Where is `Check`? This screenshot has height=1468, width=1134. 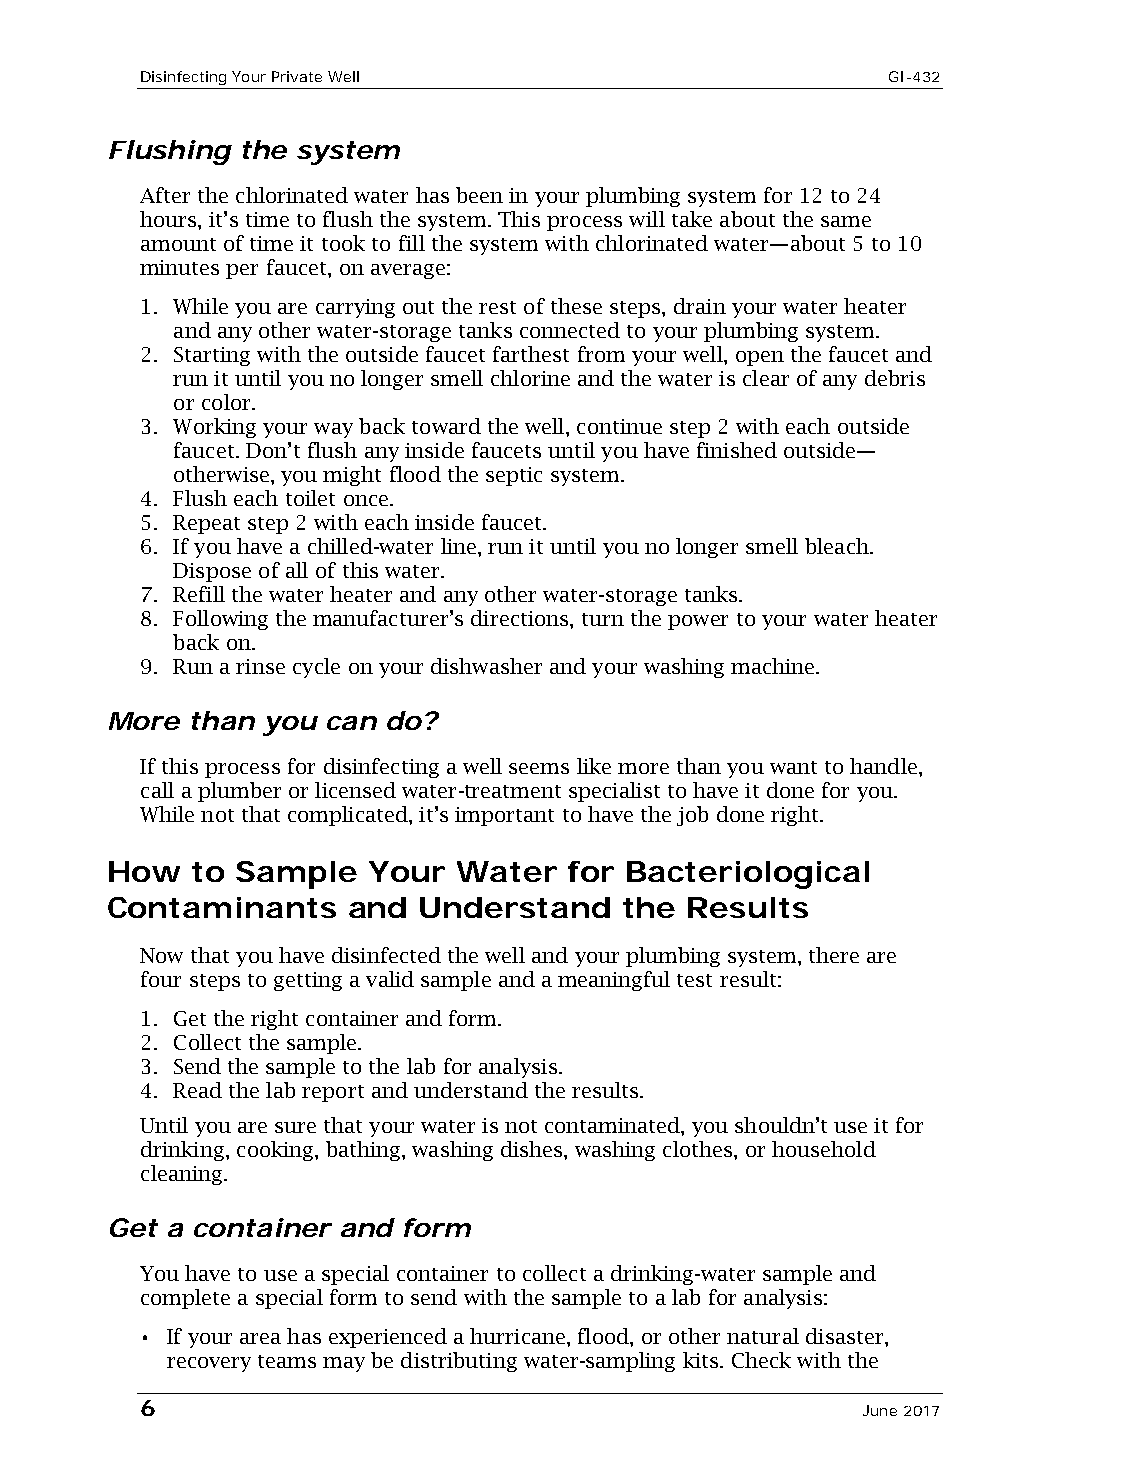 Check is located at coordinates (761, 1360).
